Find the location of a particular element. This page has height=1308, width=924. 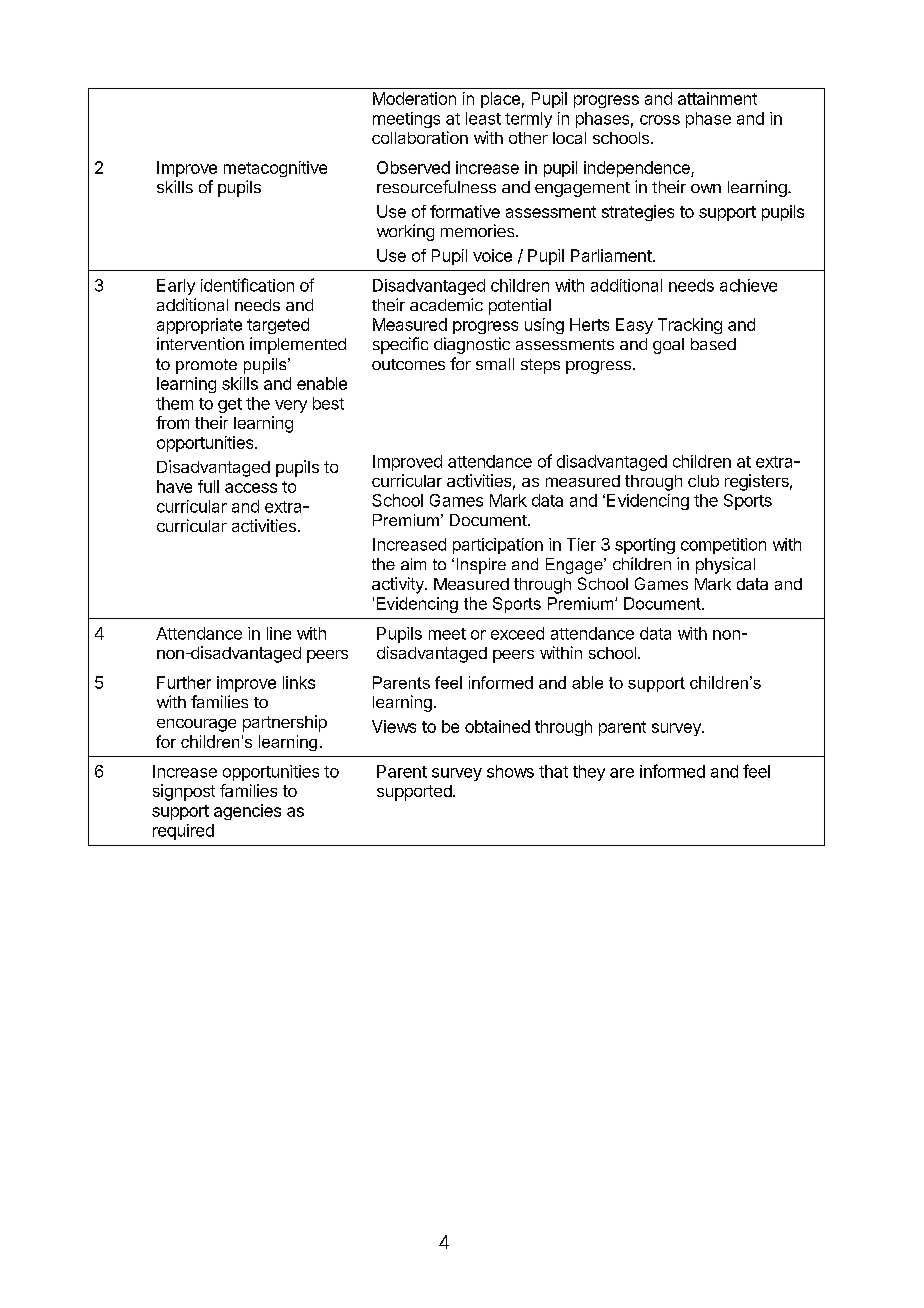

least is located at coordinates (483, 118).
